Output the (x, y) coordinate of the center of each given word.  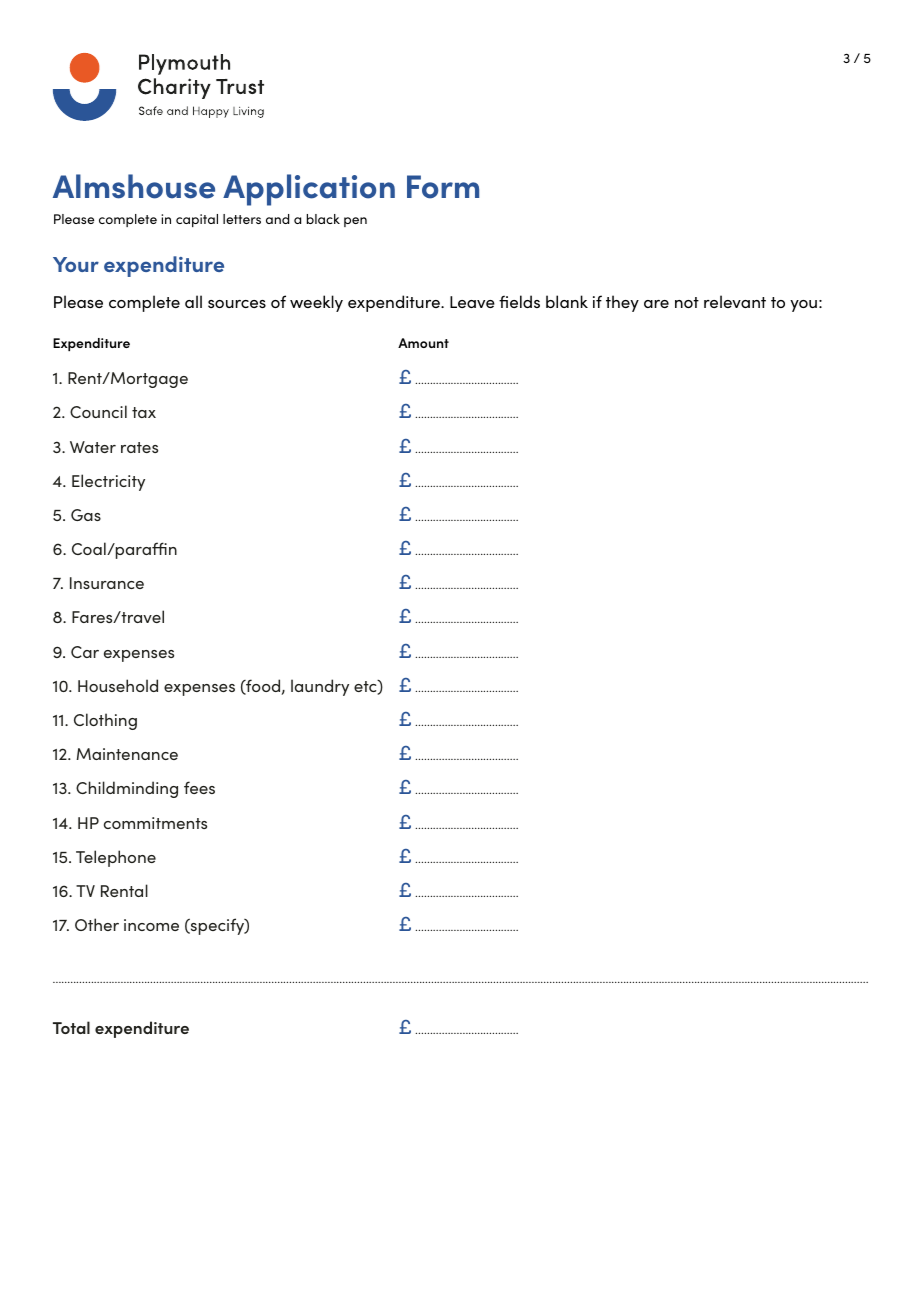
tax (144, 412)
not (687, 302)
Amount (423, 343)
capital (197, 220)
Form (443, 187)
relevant (735, 301)
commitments (155, 823)
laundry (320, 687)
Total (71, 1027)
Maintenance (127, 754)
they (622, 303)
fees (199, 787)
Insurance (107, 583)
